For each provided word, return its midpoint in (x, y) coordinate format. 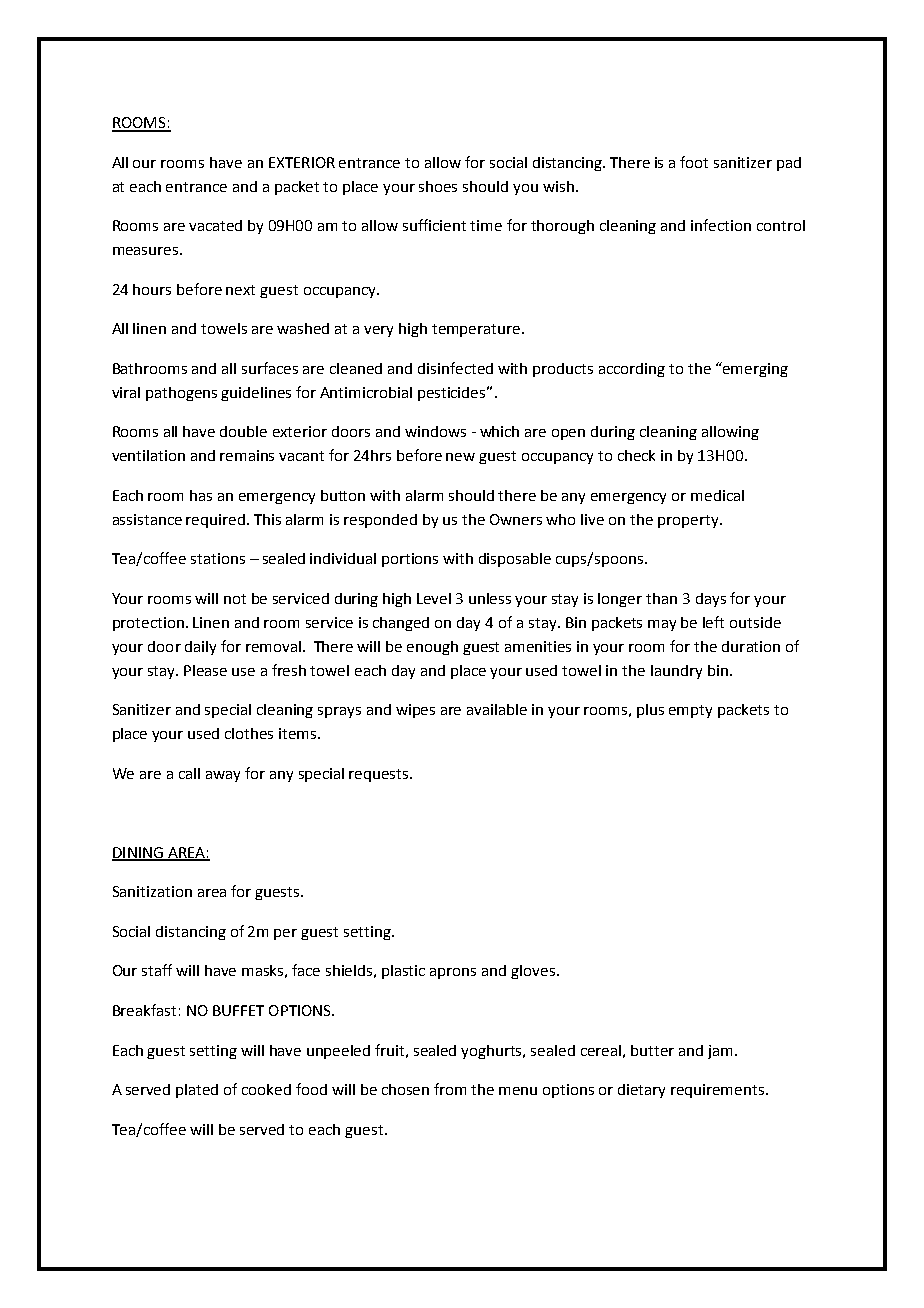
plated (197, 1091)
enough (432, 648)
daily (200, 648)
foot (694, 162)
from (450, 1089)
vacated (215, 225)
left (713, 622)
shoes (438, 186)
